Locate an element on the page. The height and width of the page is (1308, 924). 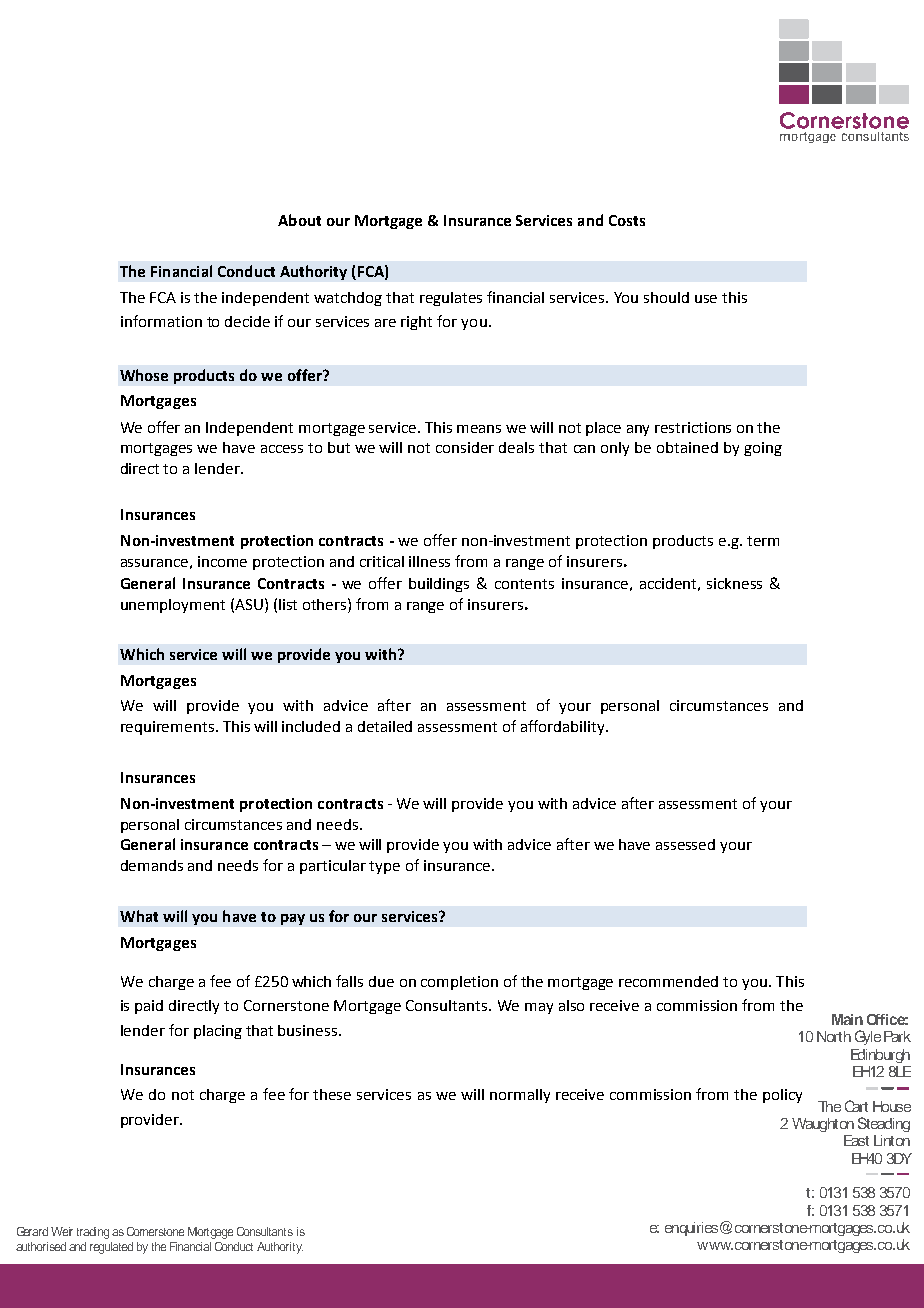
information is located at coordinates (161, 321).
